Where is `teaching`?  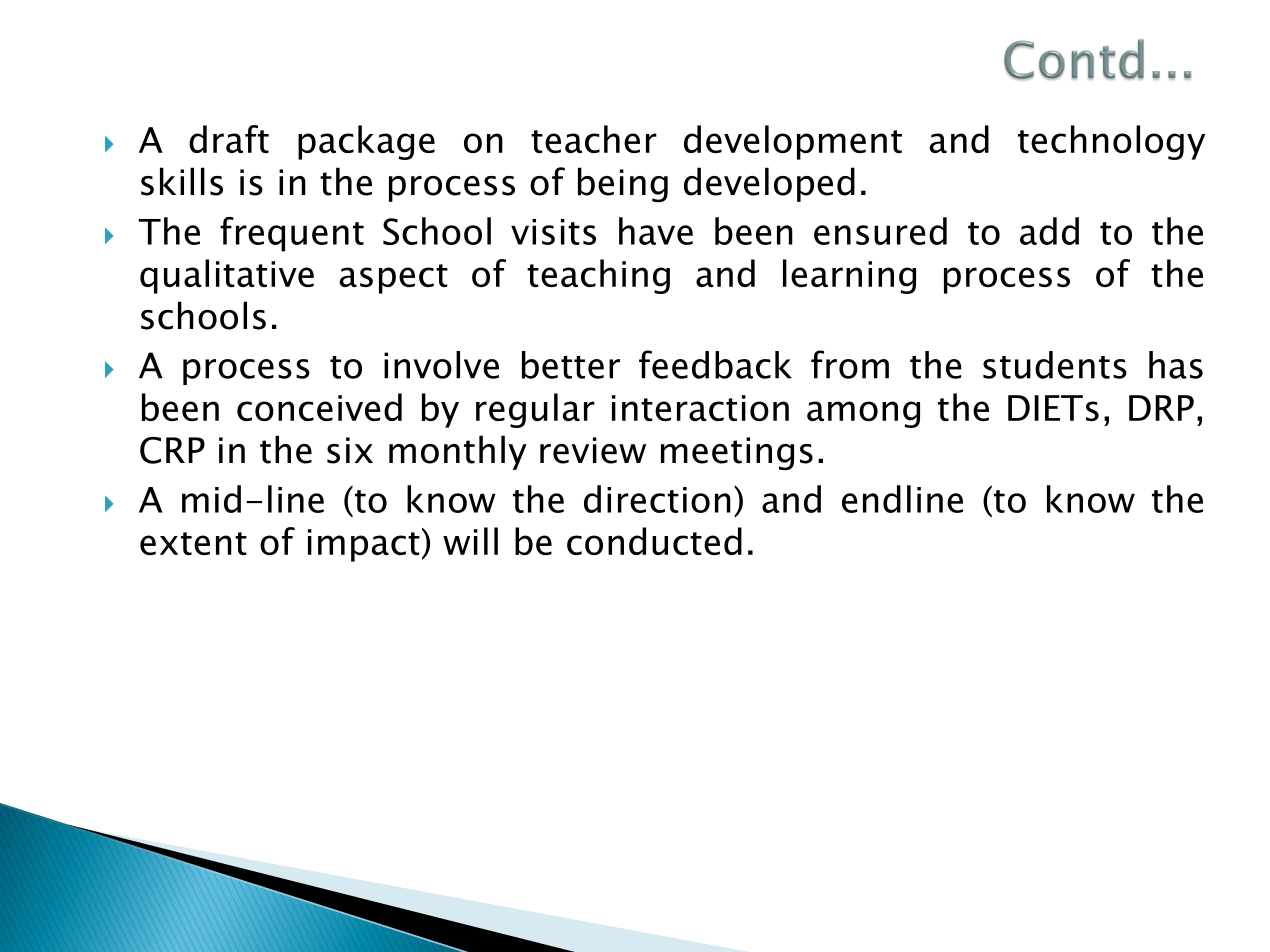
teaching is located at coordinates (598, 276).
